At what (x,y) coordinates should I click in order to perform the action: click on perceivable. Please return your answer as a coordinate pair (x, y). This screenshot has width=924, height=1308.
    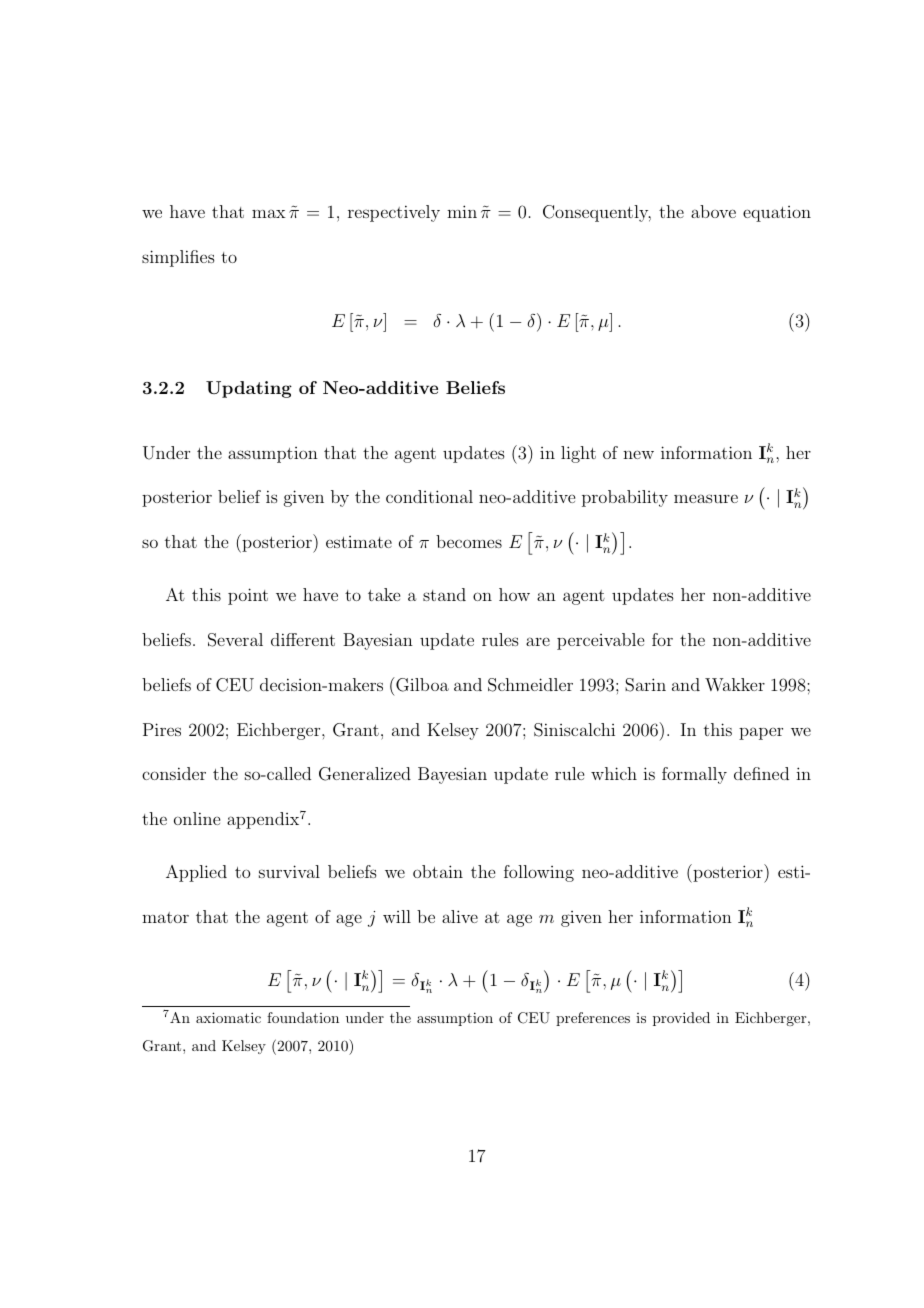
    Looking at the image, I should click on (600, 641).
